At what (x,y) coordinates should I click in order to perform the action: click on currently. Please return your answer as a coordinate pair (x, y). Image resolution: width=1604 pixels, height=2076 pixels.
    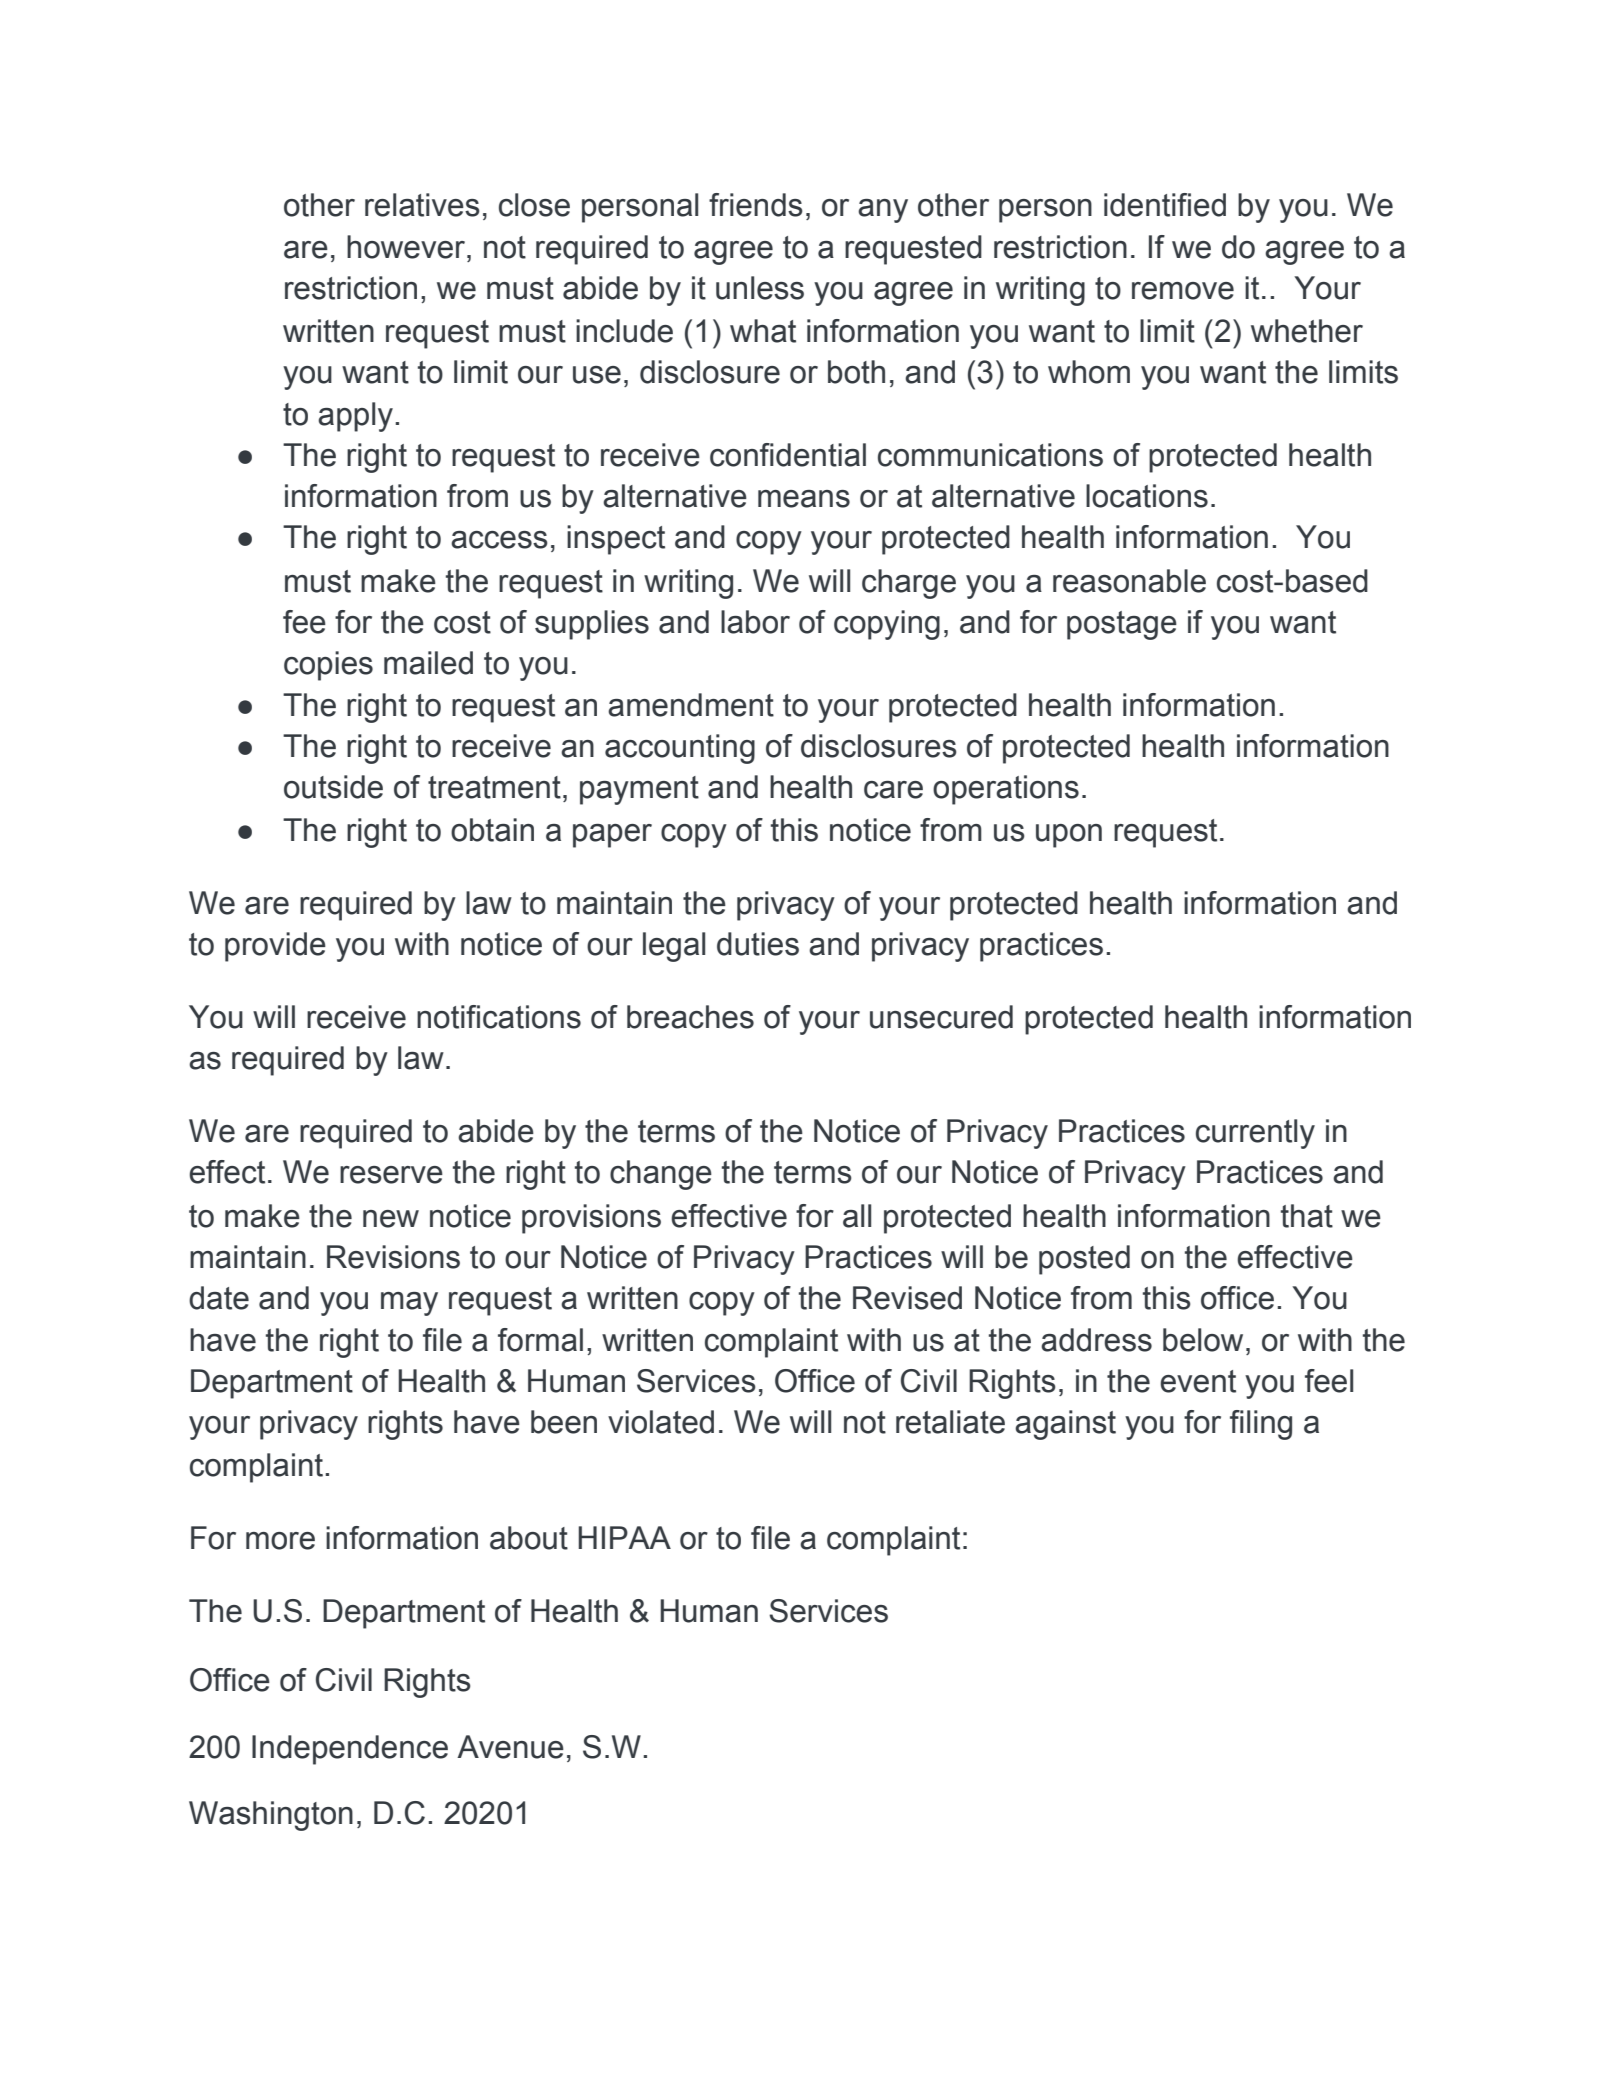
    Looking at the image, I should click on (1255, 1134).
